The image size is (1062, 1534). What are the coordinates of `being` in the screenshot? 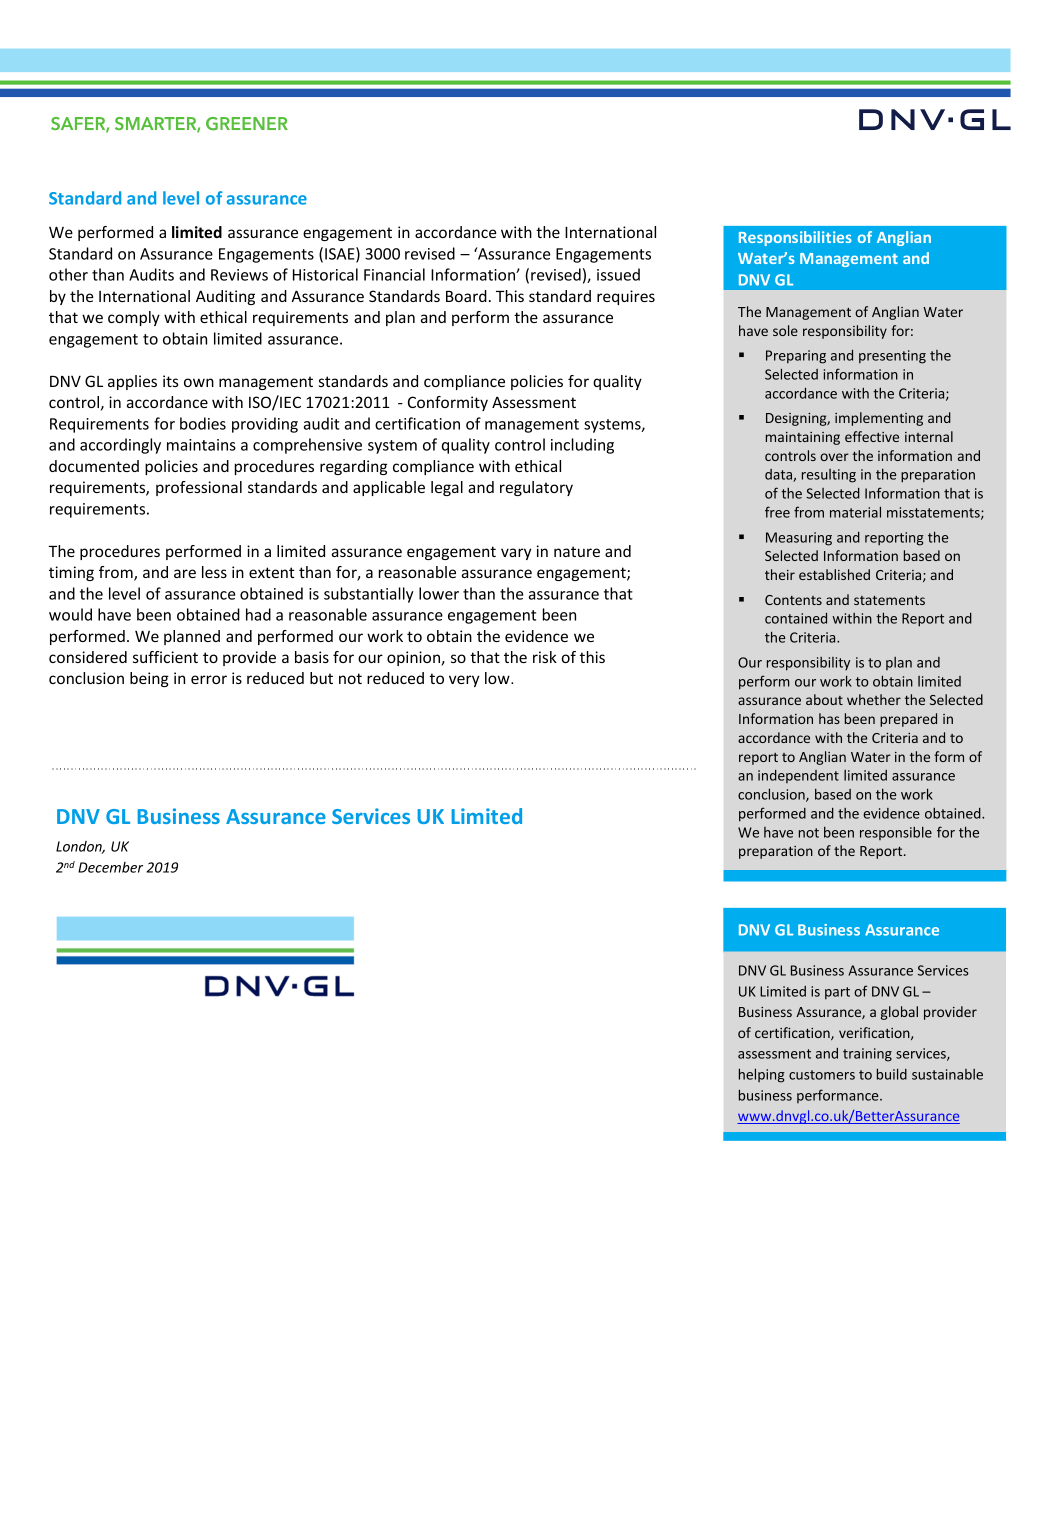 It's located at (149, 679).
